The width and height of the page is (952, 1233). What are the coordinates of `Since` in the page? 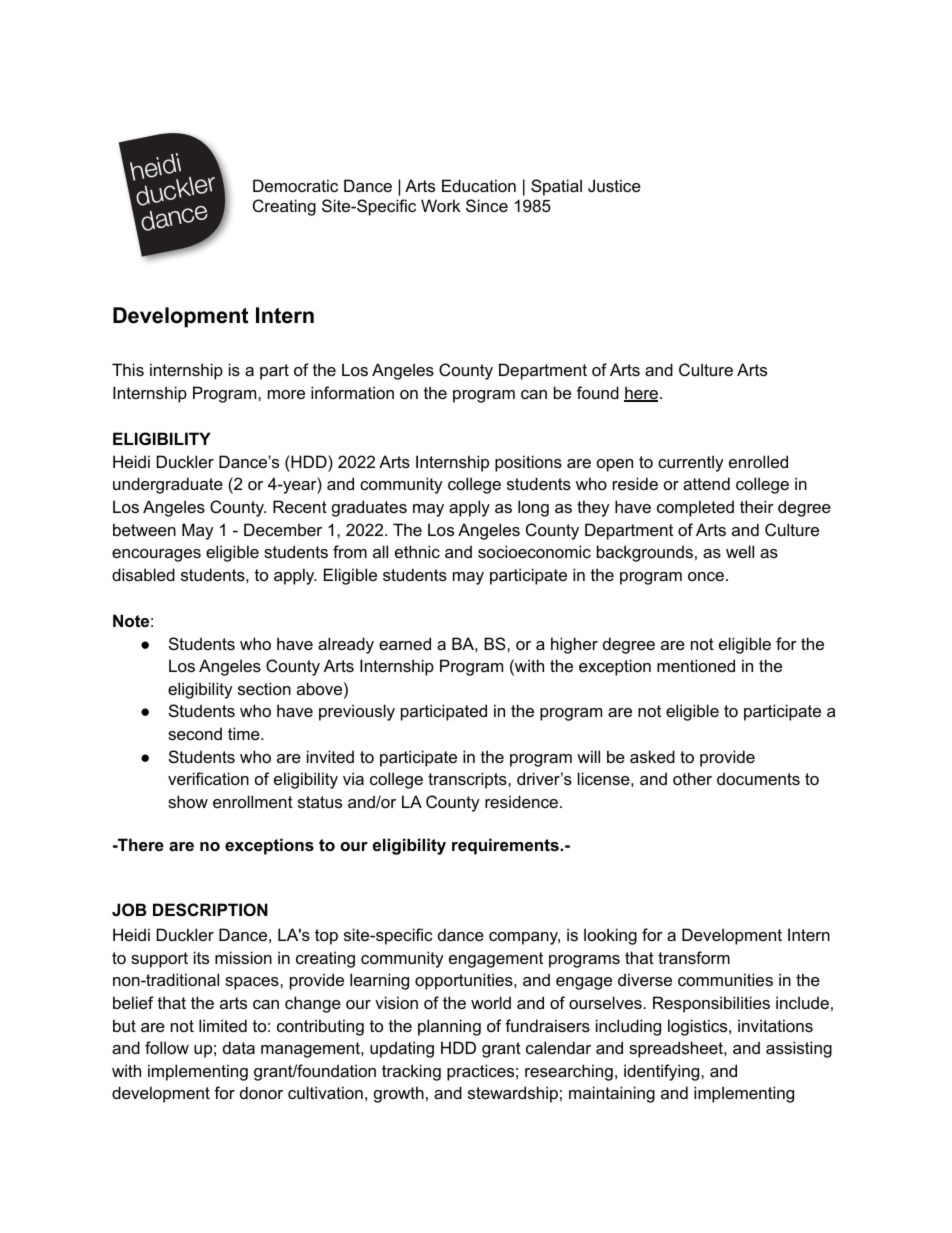 It's located at (487, 205).
